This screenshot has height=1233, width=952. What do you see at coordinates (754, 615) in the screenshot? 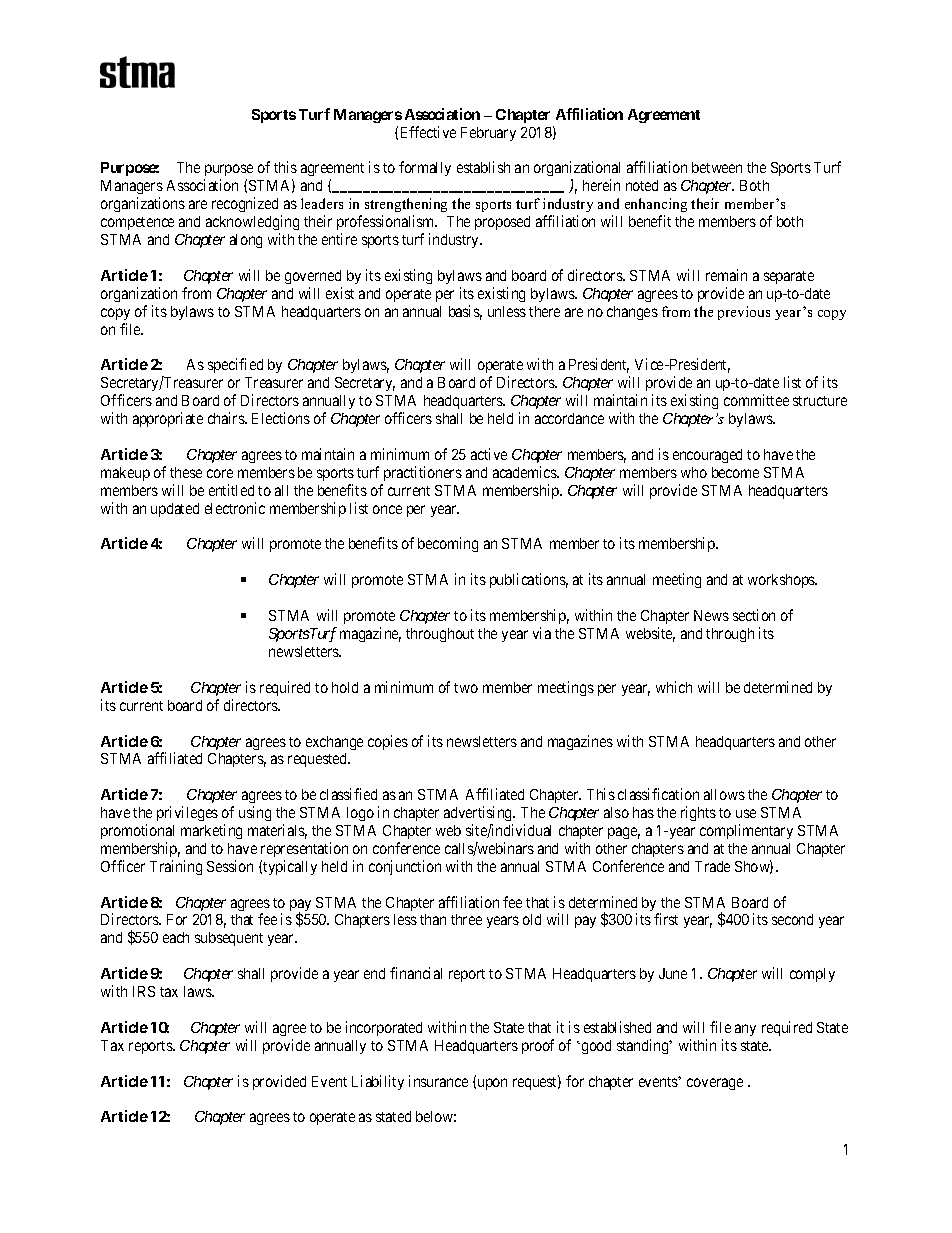
I see `section` at bounding box center [754, 615].
